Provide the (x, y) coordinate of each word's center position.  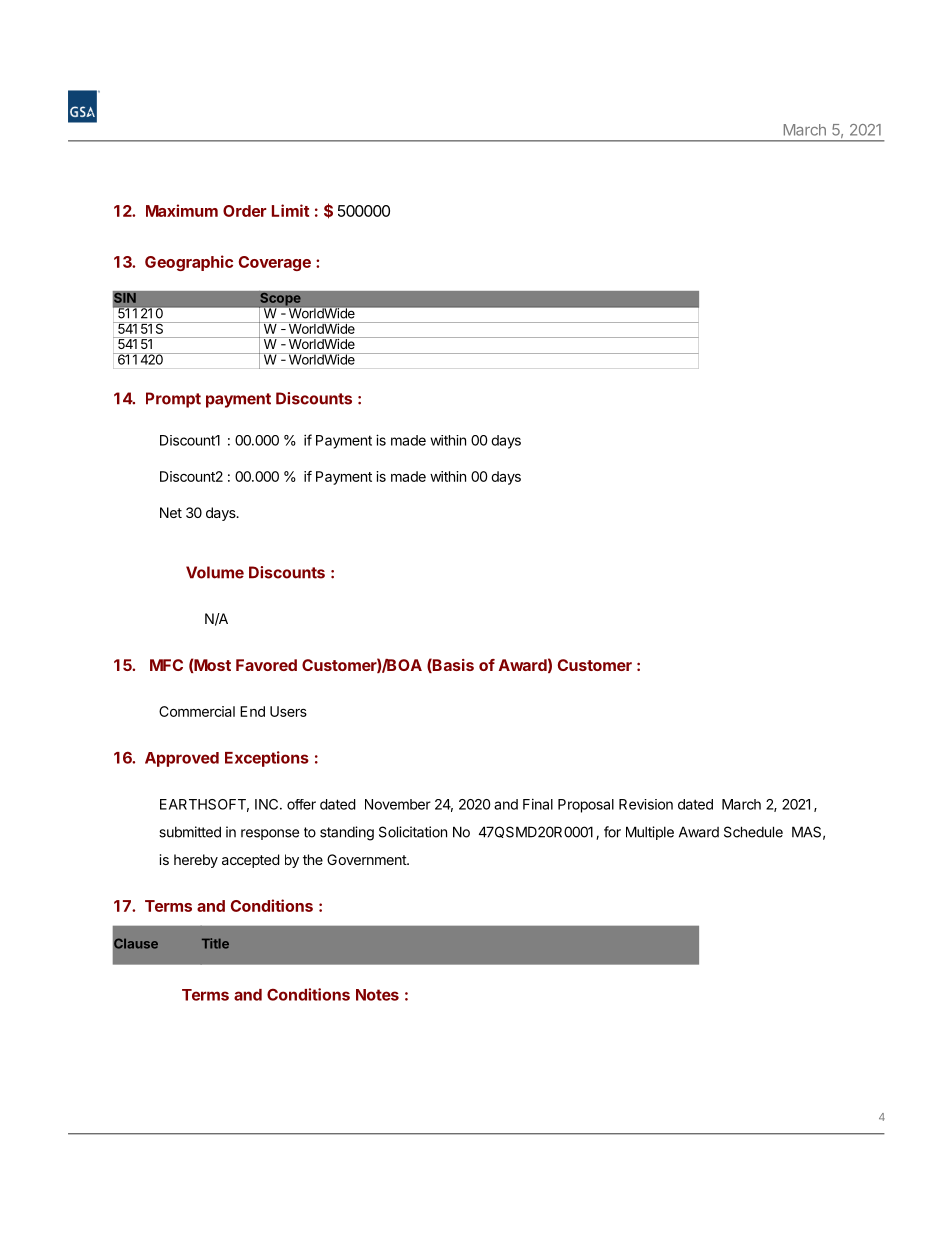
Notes (377, 995)
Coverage (275, 263)
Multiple (650, 833)
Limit (290, 210)
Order (245, 211)
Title (215, 943)
